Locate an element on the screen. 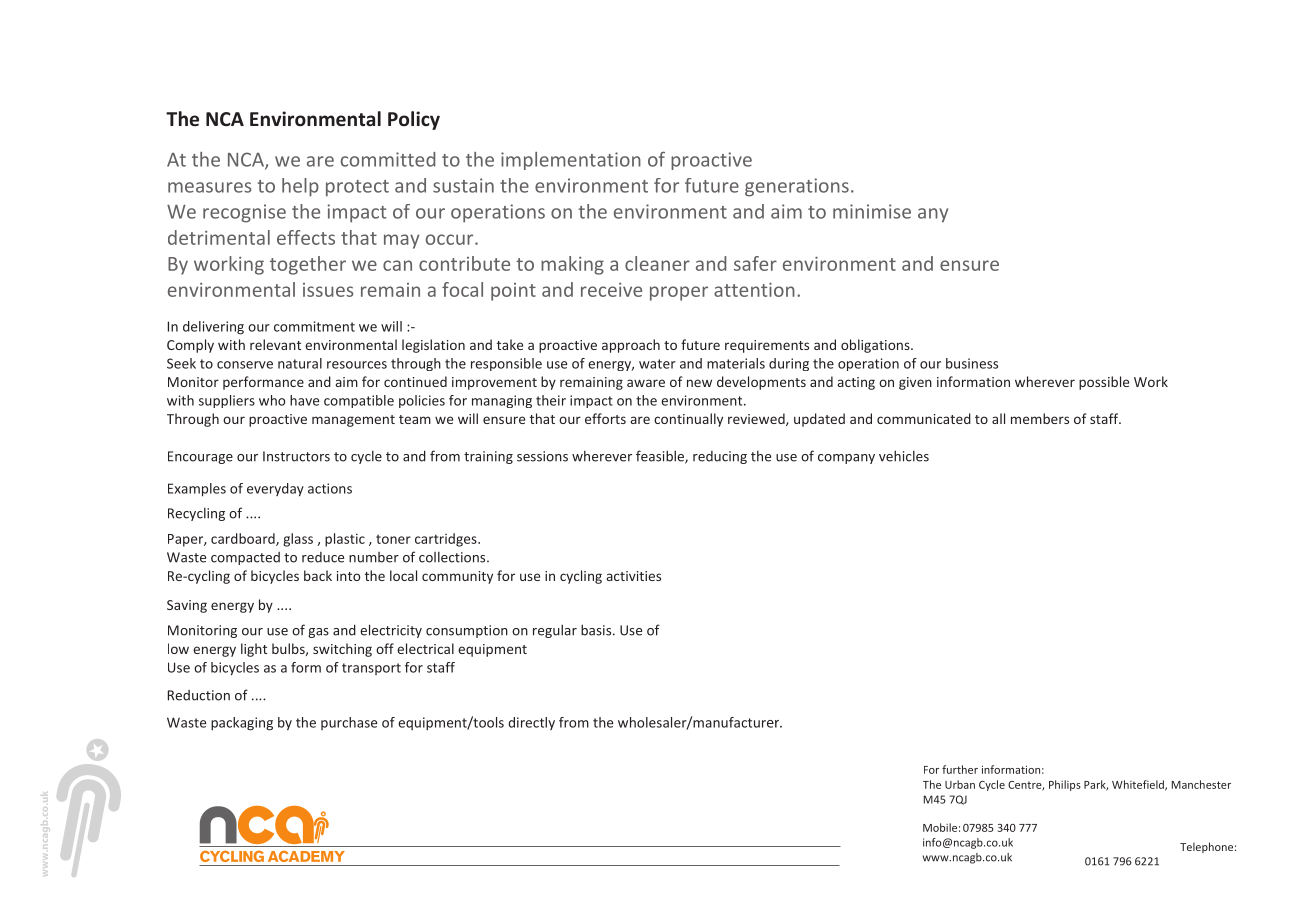 This screenshot has height=924, width=1308. members is located at coordinates (1040, 418).
